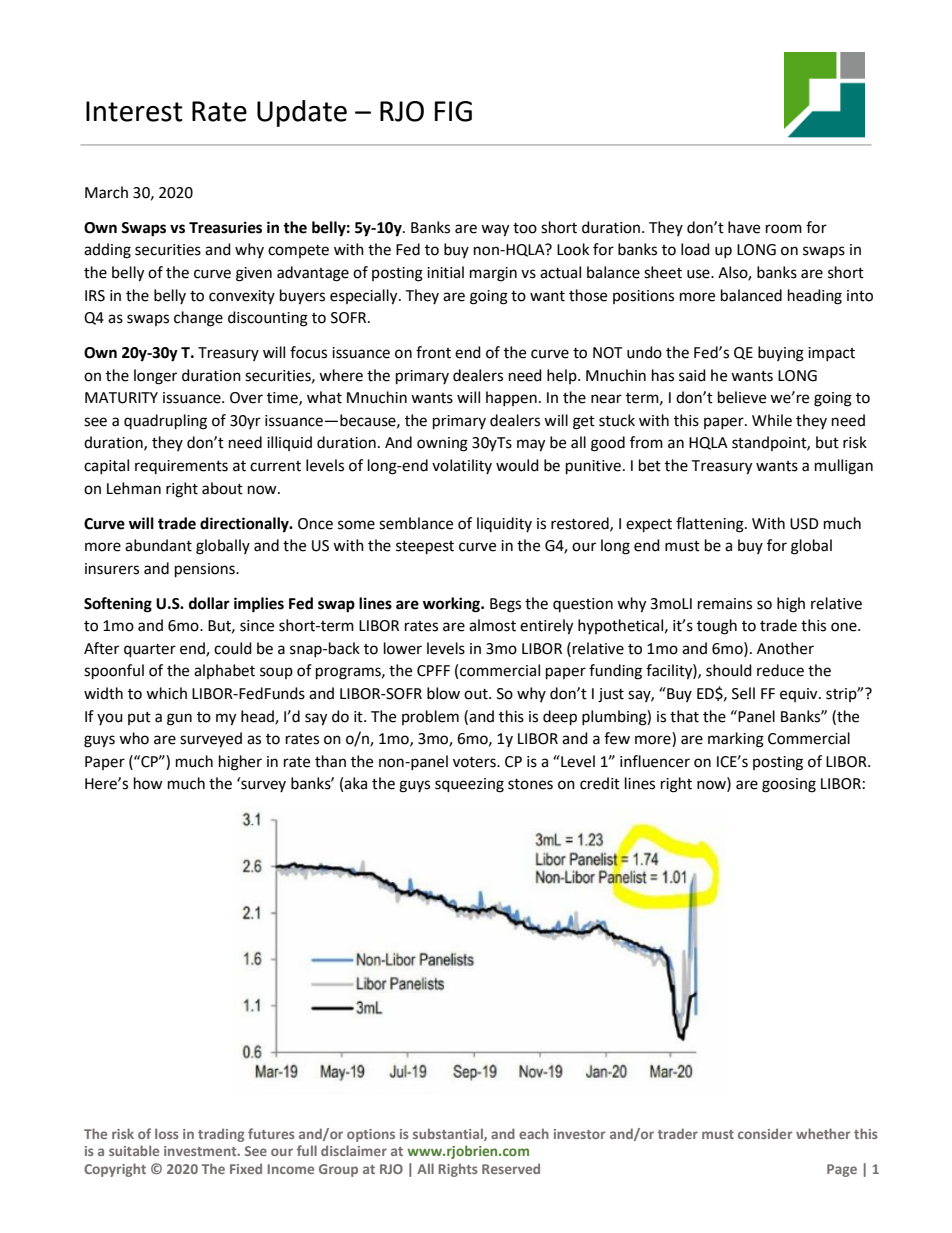  I want to click on have, so click(744, 227).
